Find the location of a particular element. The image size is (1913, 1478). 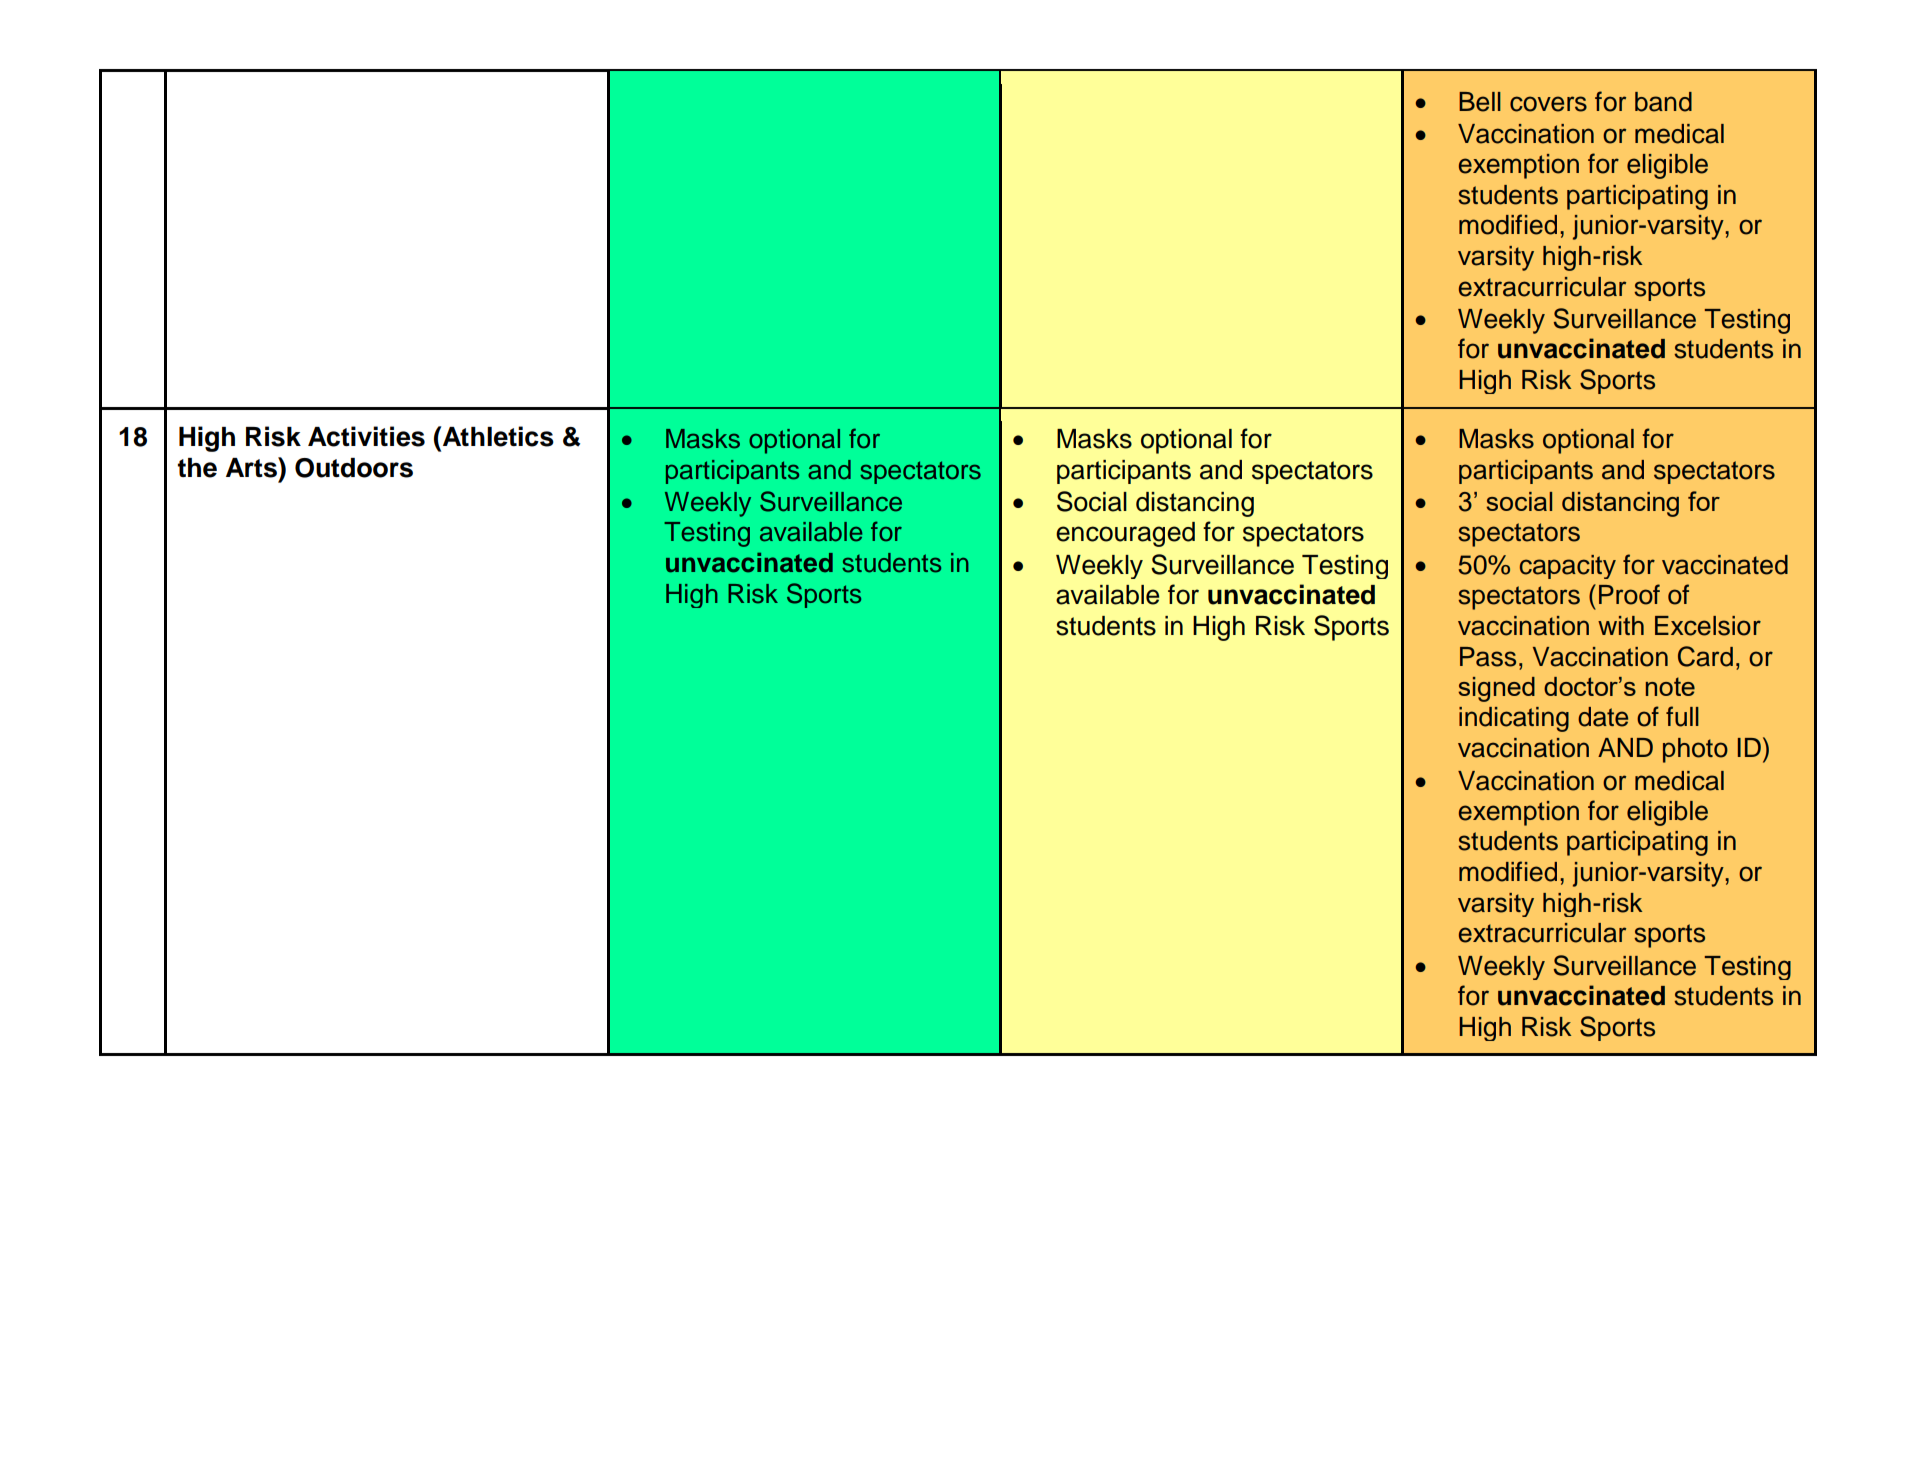

indicating is located at coordinates (1514, 719).
